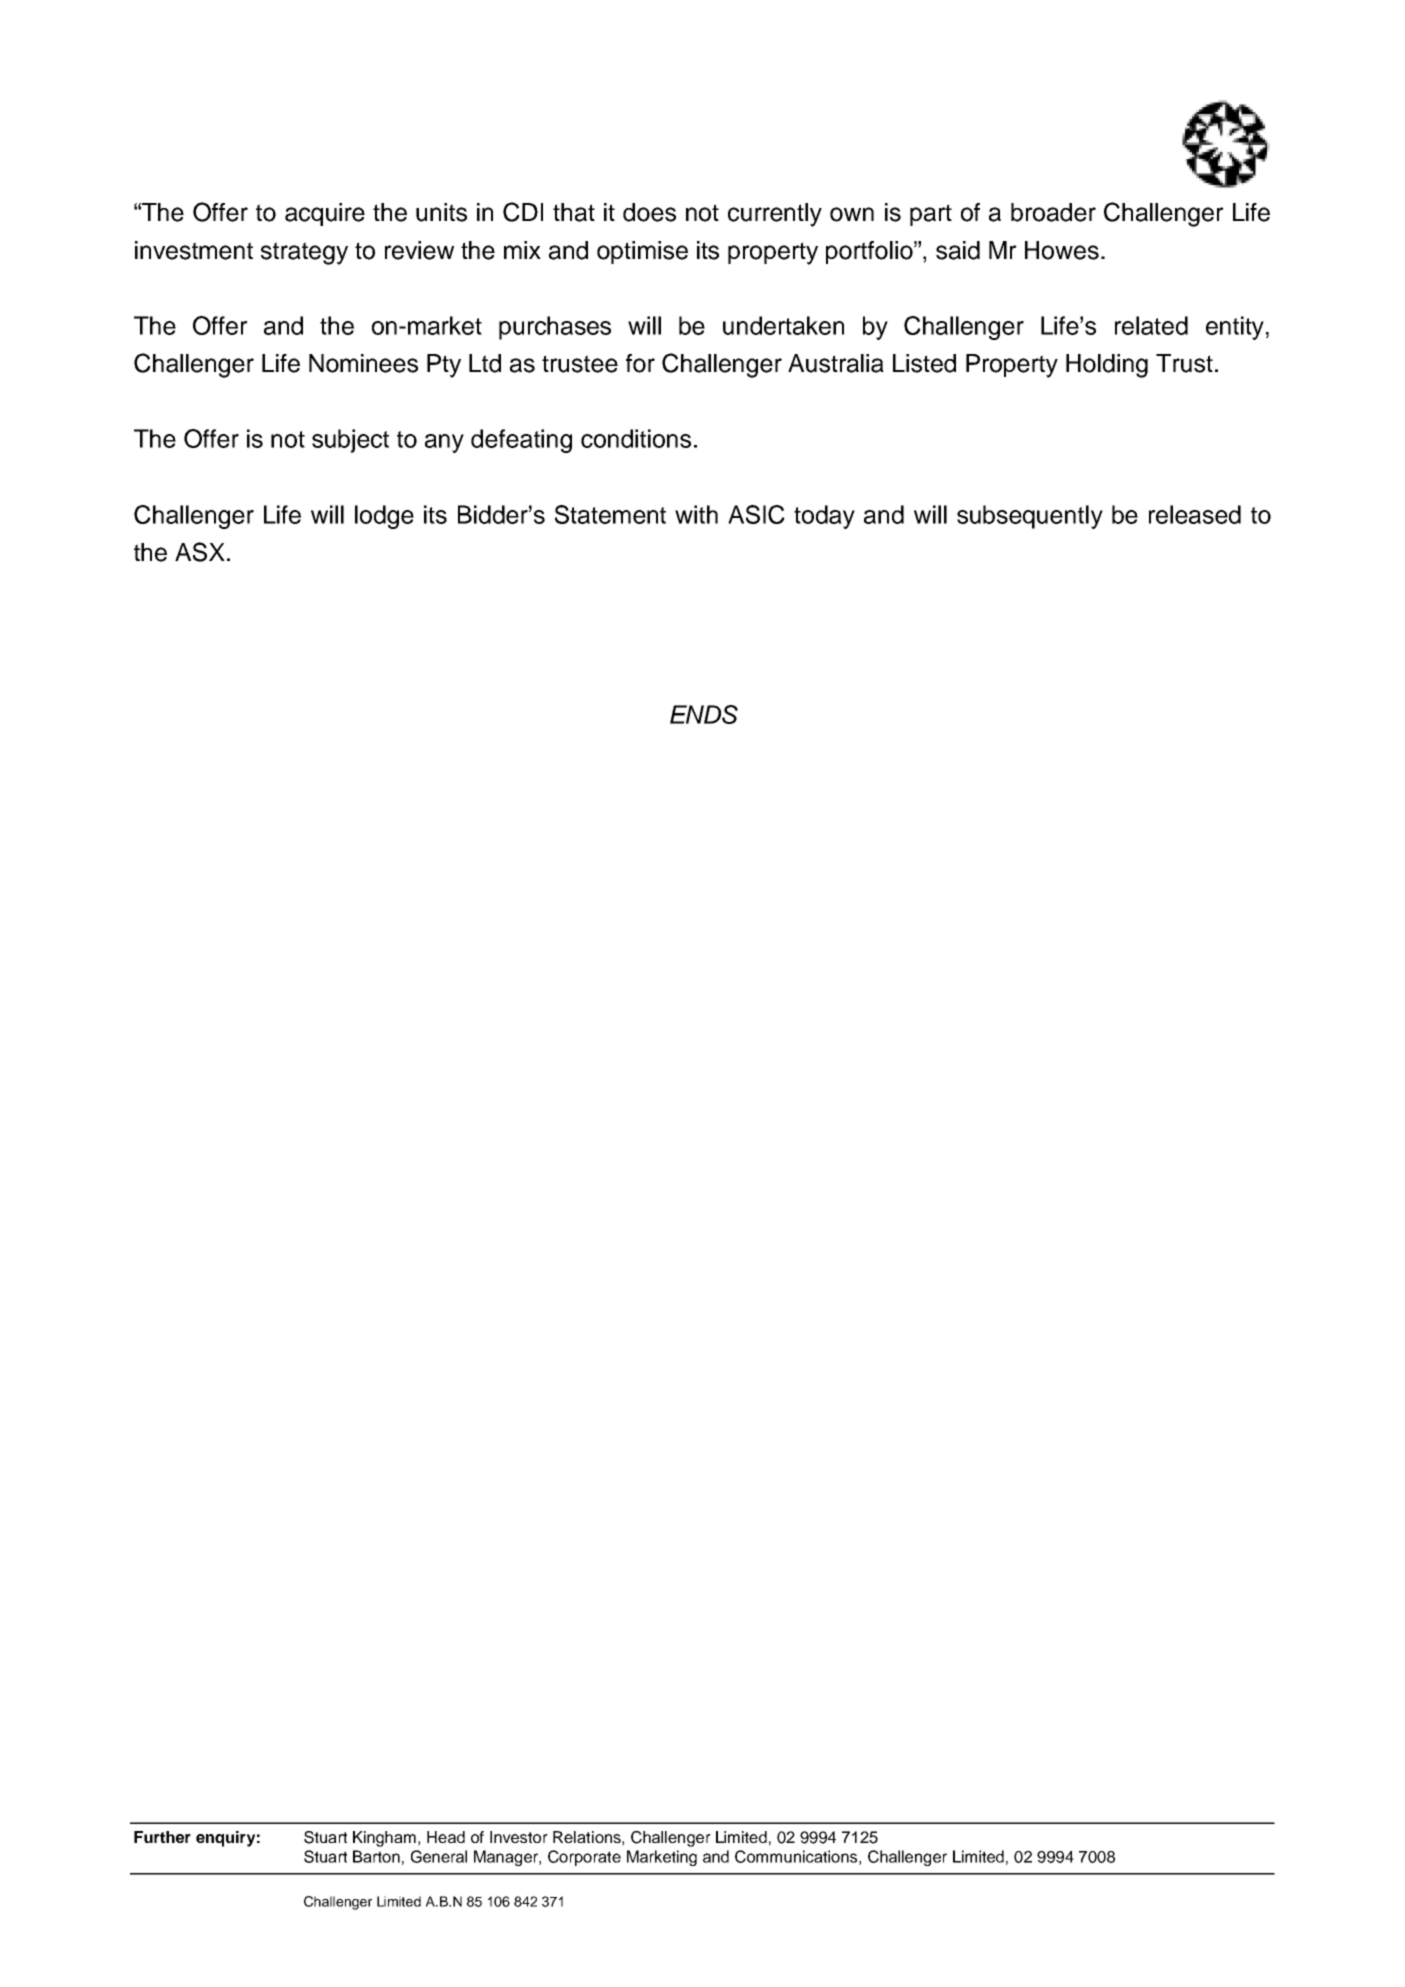 This page has width=1405, height=1987. I want to click on Corporate, so click(584, 1858).
